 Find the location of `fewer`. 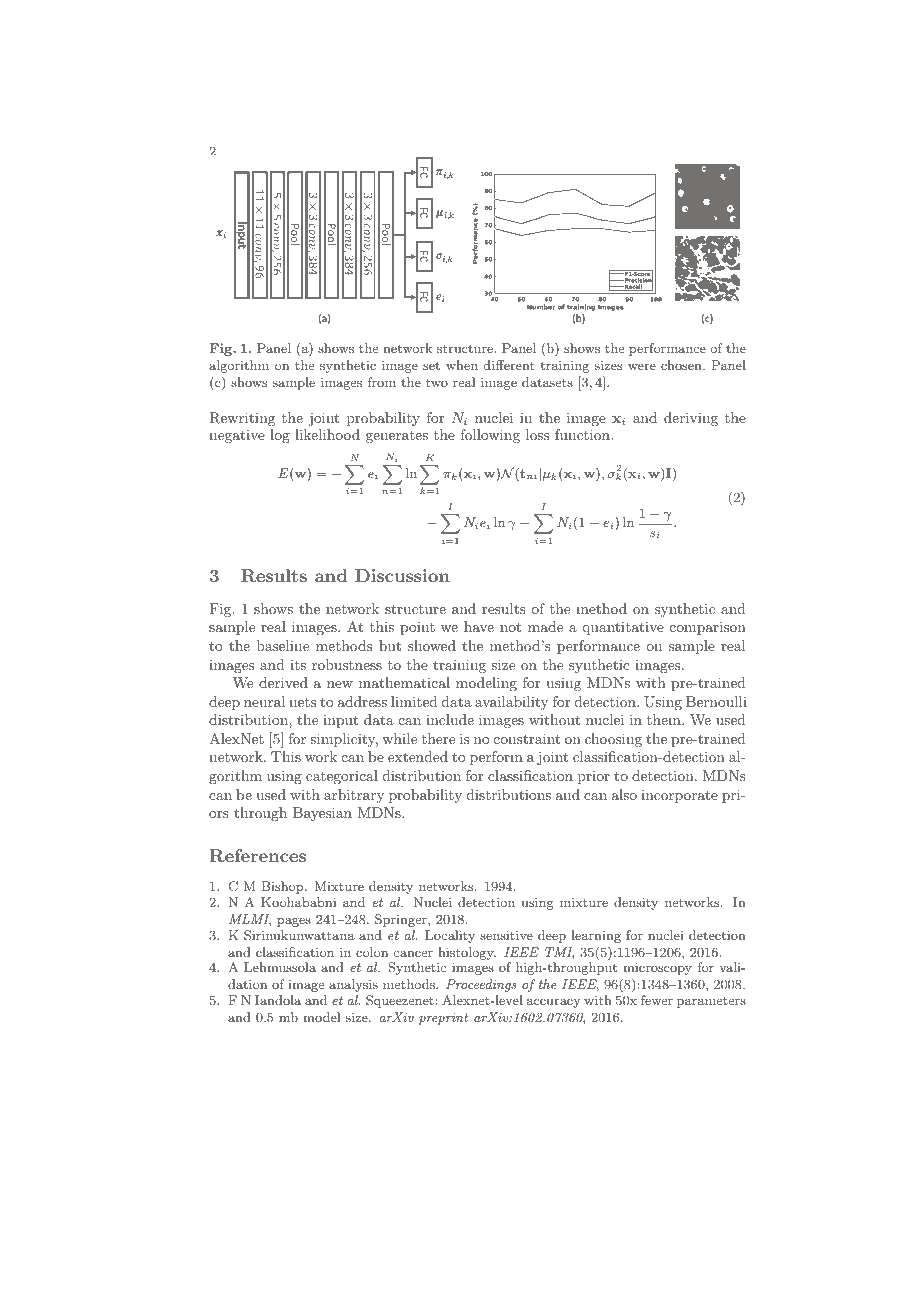

fewer is located at coordinates (657, 1000).
